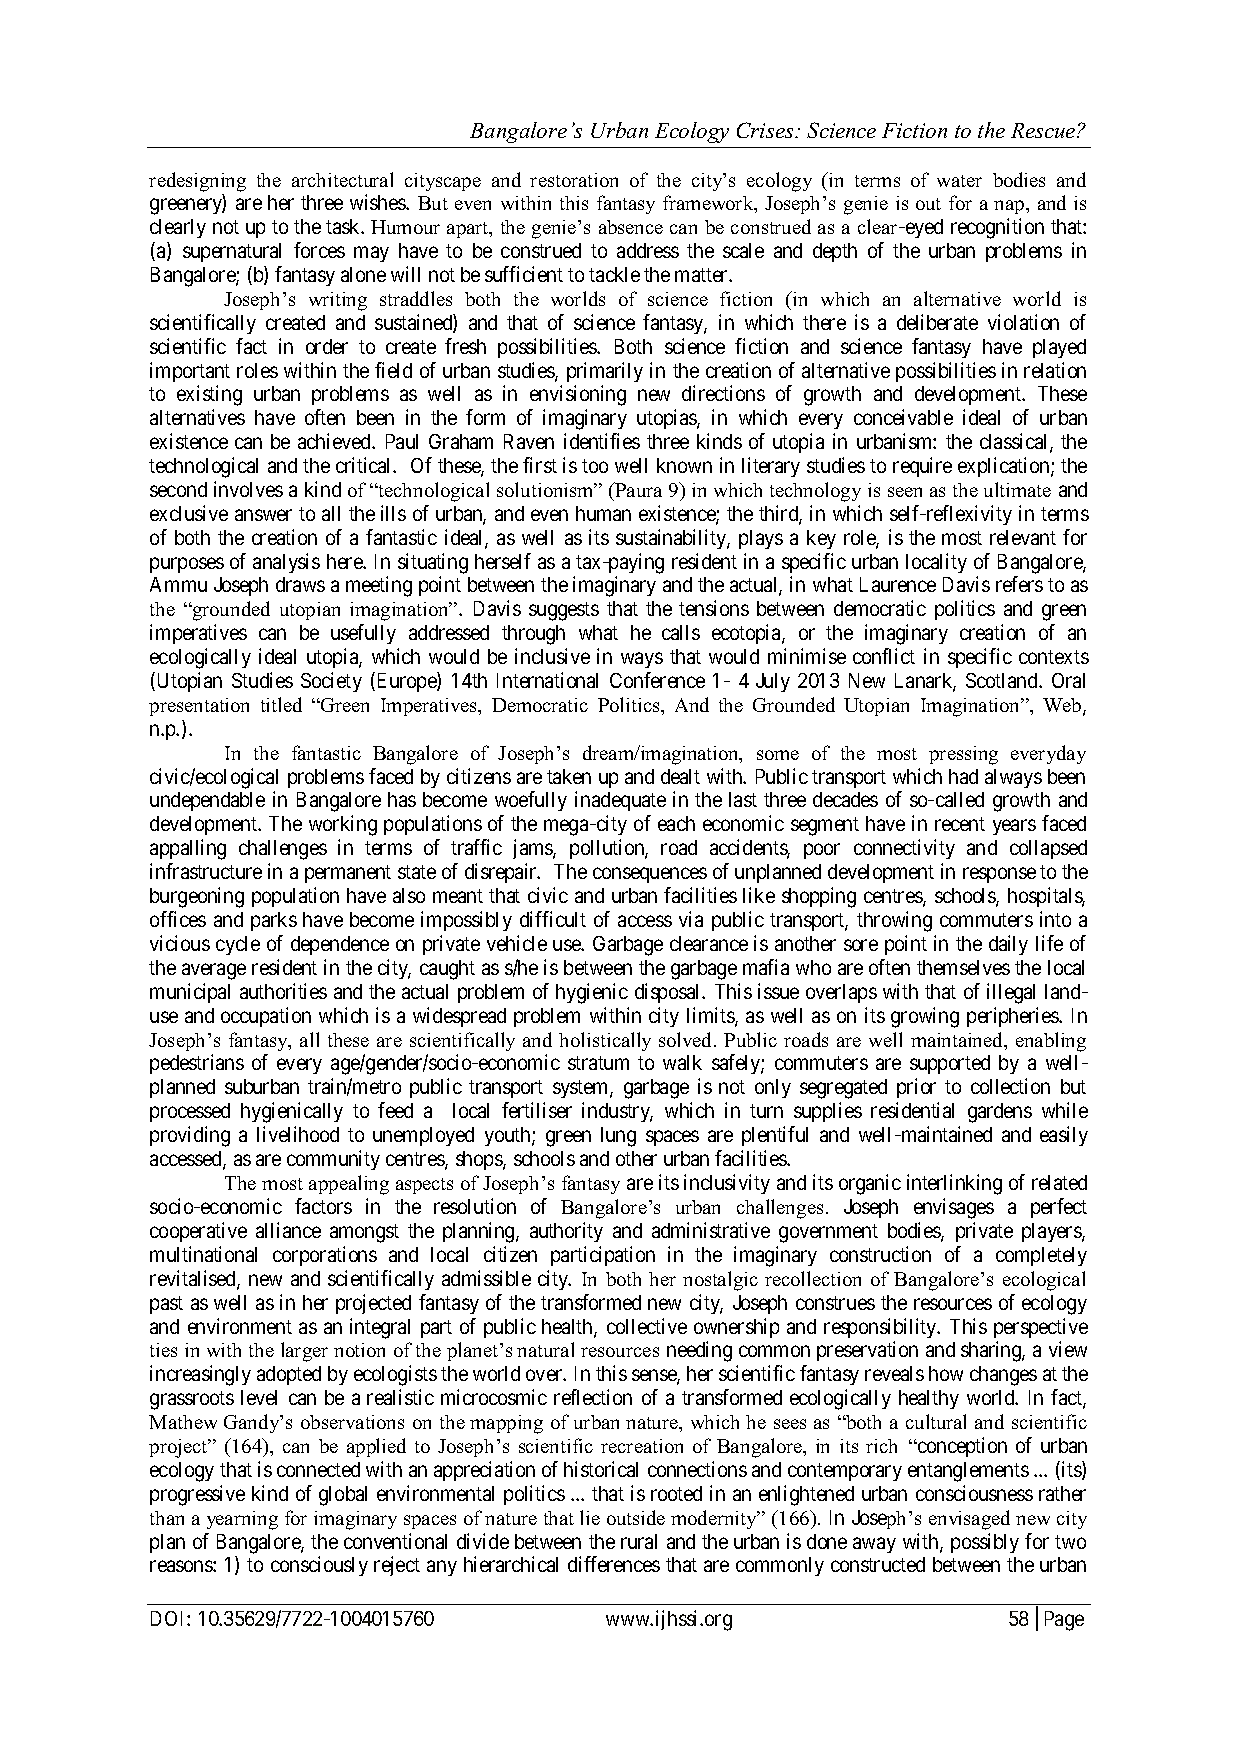 This image has width=1237, height=1749. What do you see at coordinates (614, 1564) in the image?
I see `differences` at bounding box center [614, 1564].
